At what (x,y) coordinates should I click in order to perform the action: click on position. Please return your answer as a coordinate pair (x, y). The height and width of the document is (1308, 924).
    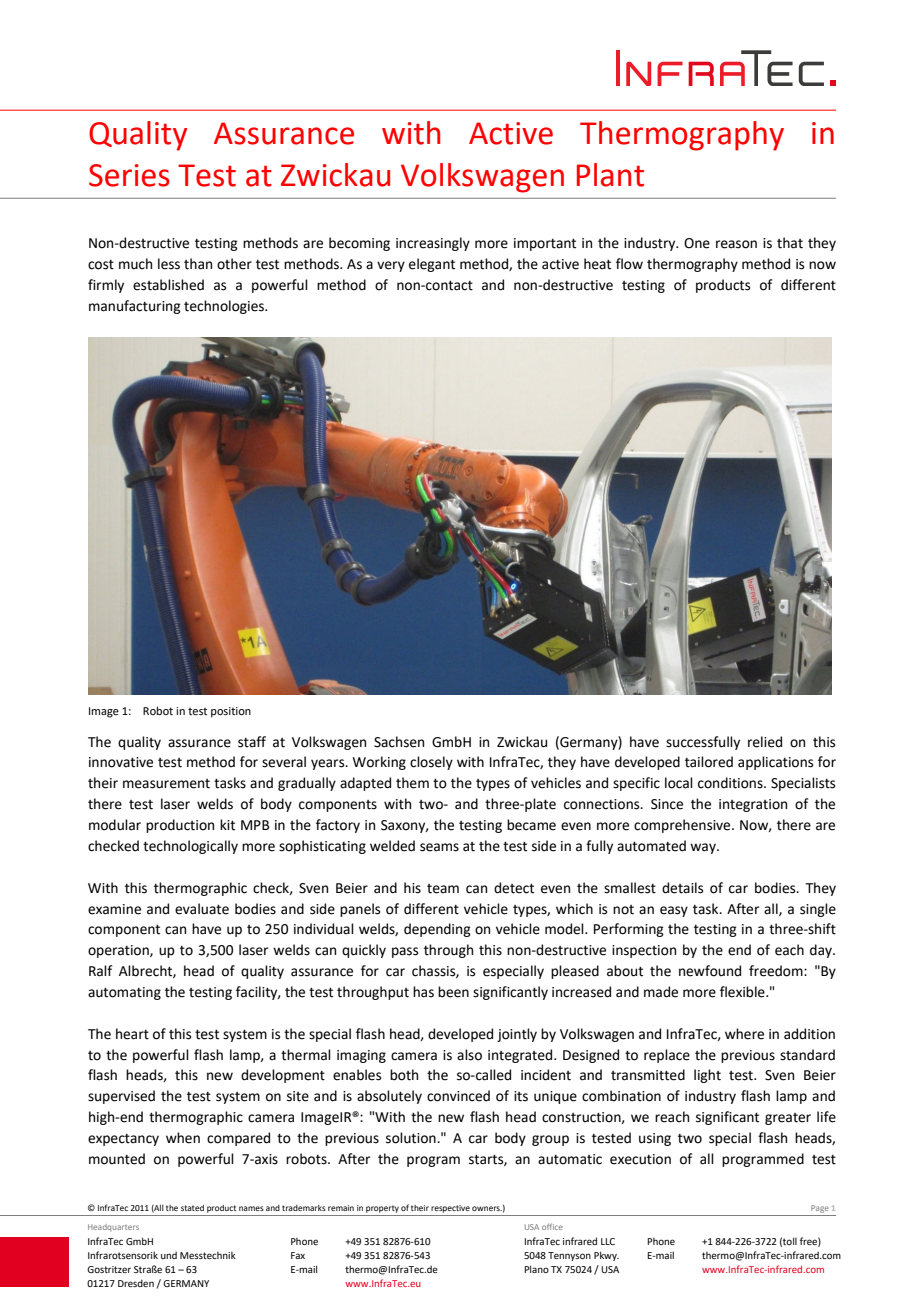
    Looking at the image, I should click on (231, 712).
